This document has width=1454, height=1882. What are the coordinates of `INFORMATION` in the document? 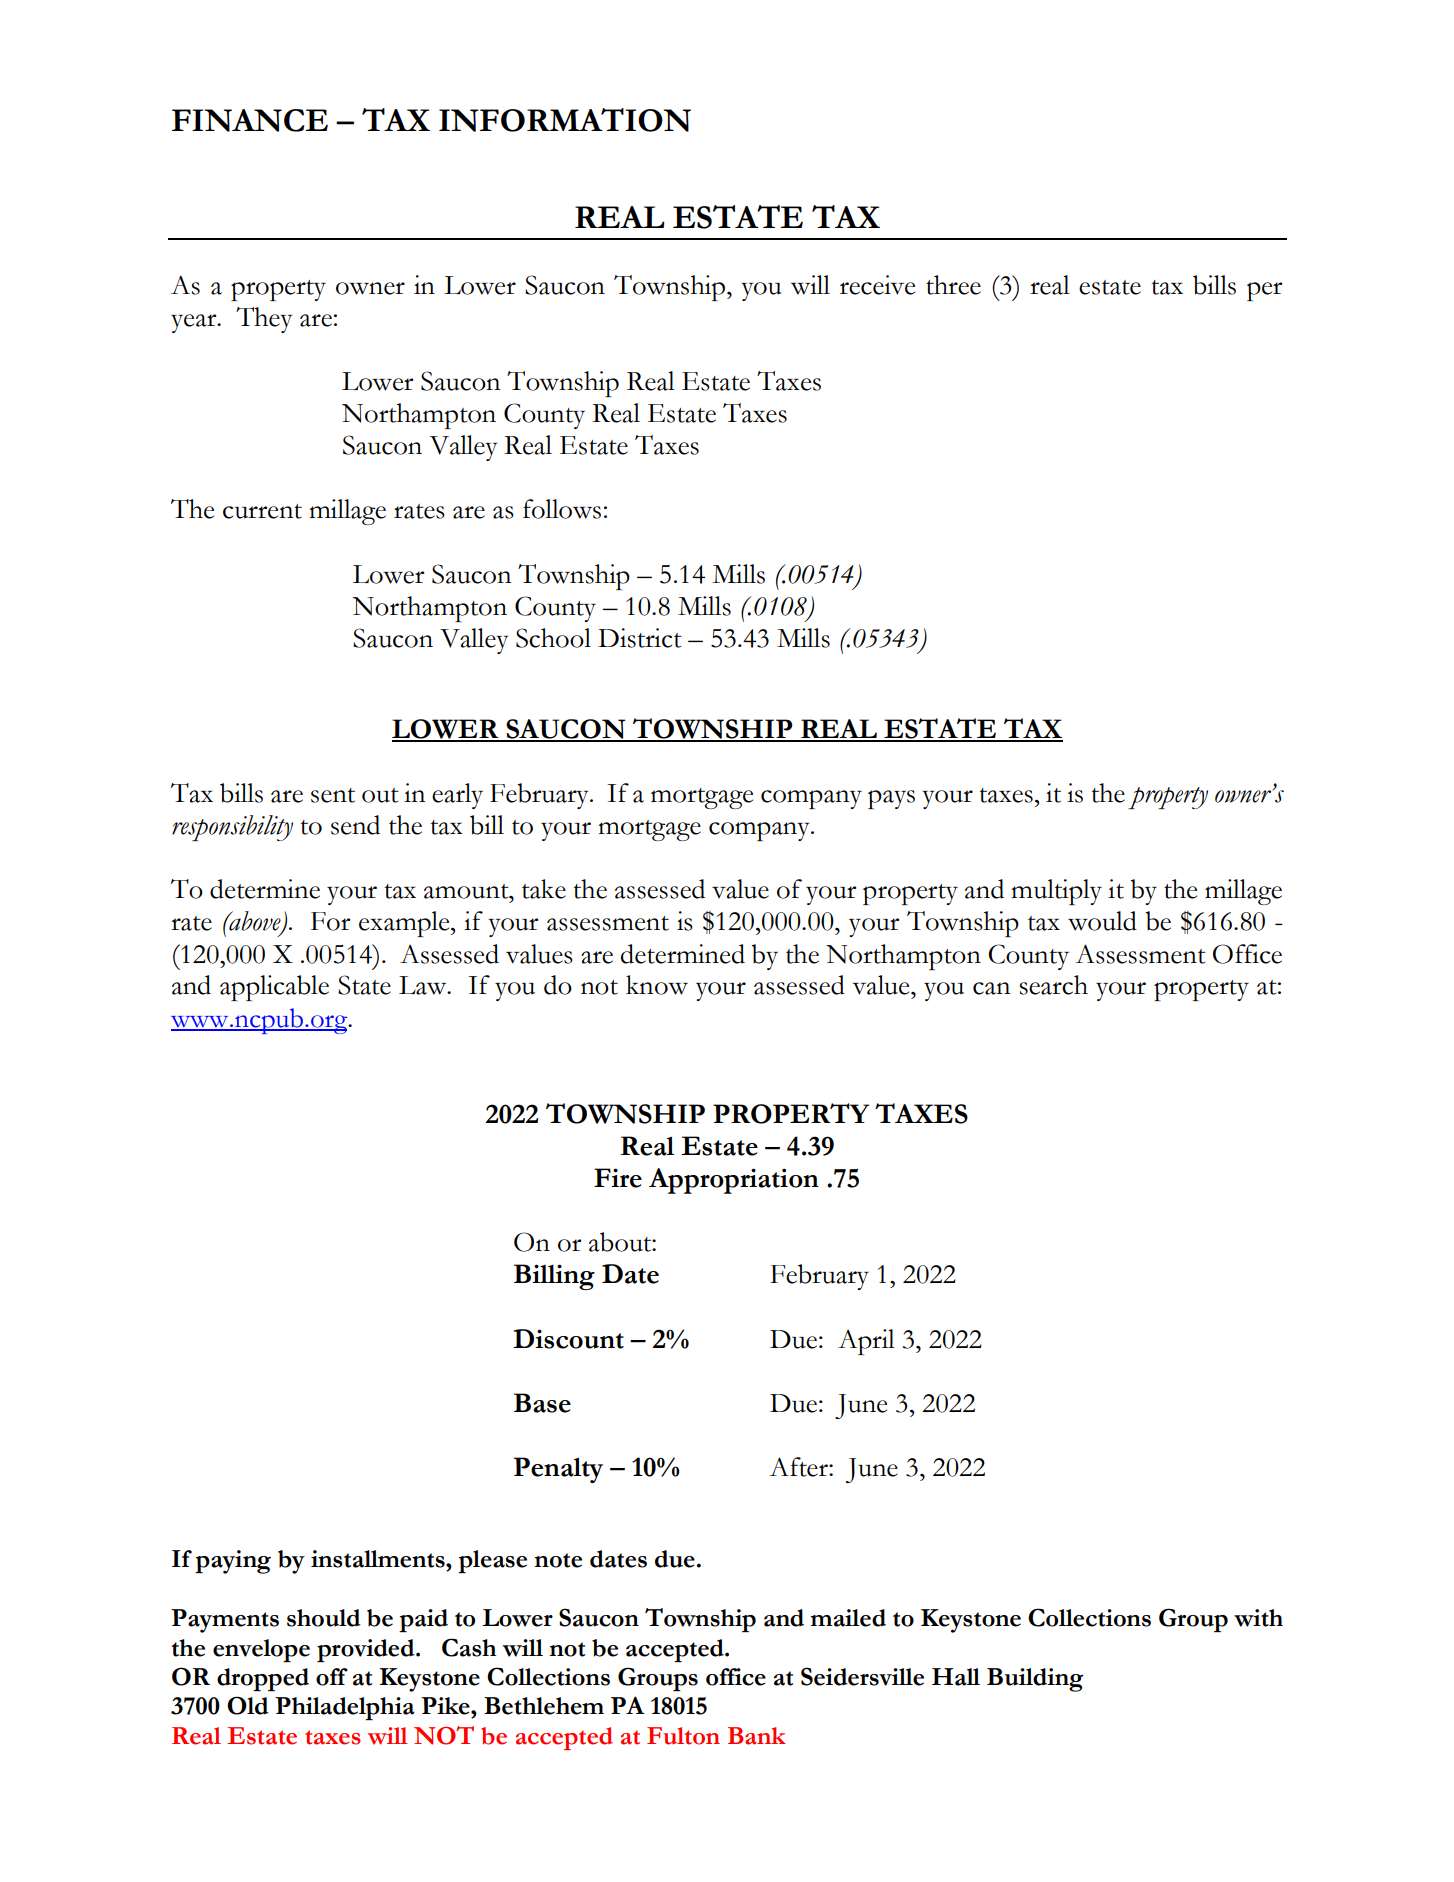 It's located at (565, 120).
